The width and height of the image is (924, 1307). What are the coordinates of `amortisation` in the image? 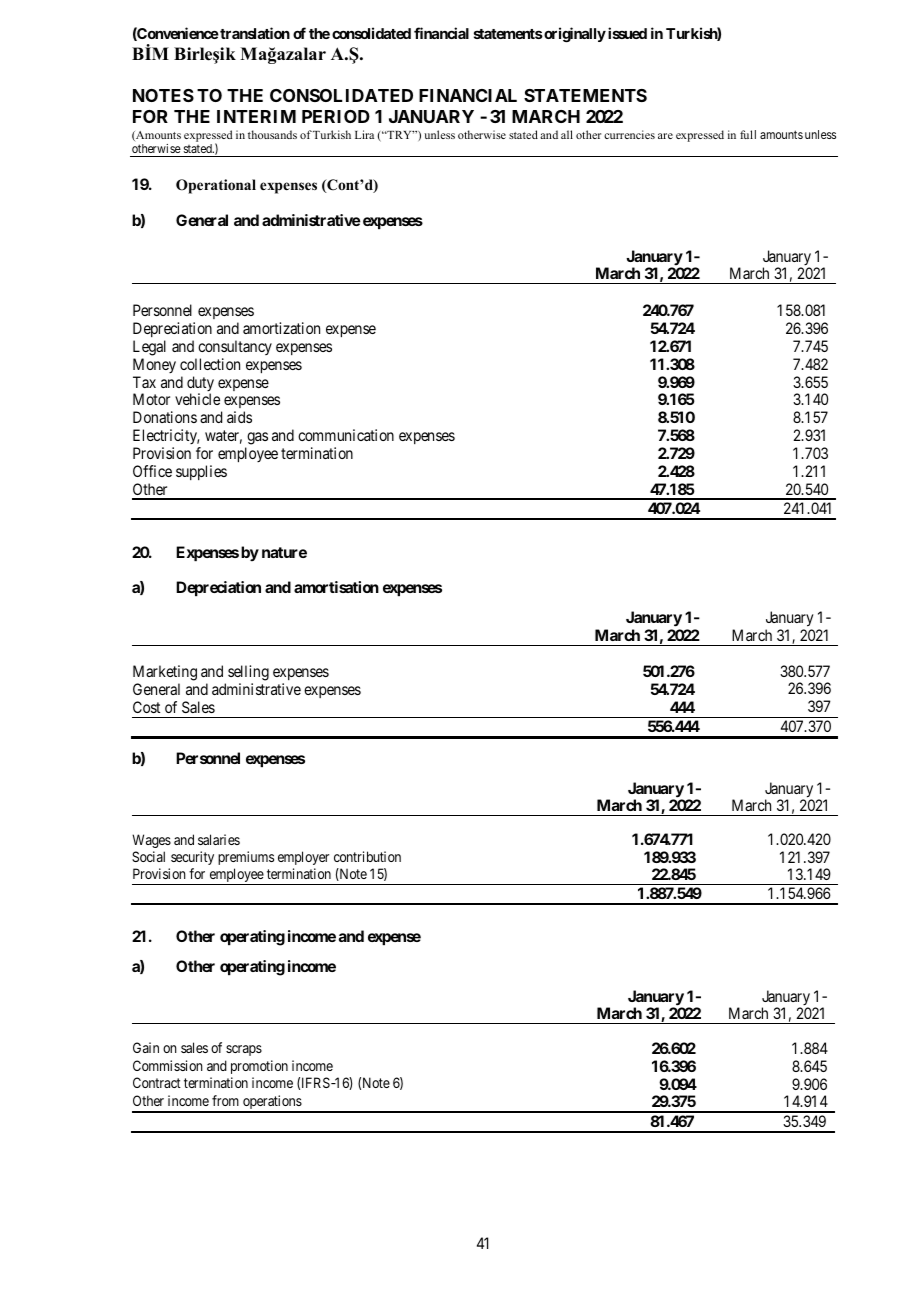 It's located at (336, 587).
